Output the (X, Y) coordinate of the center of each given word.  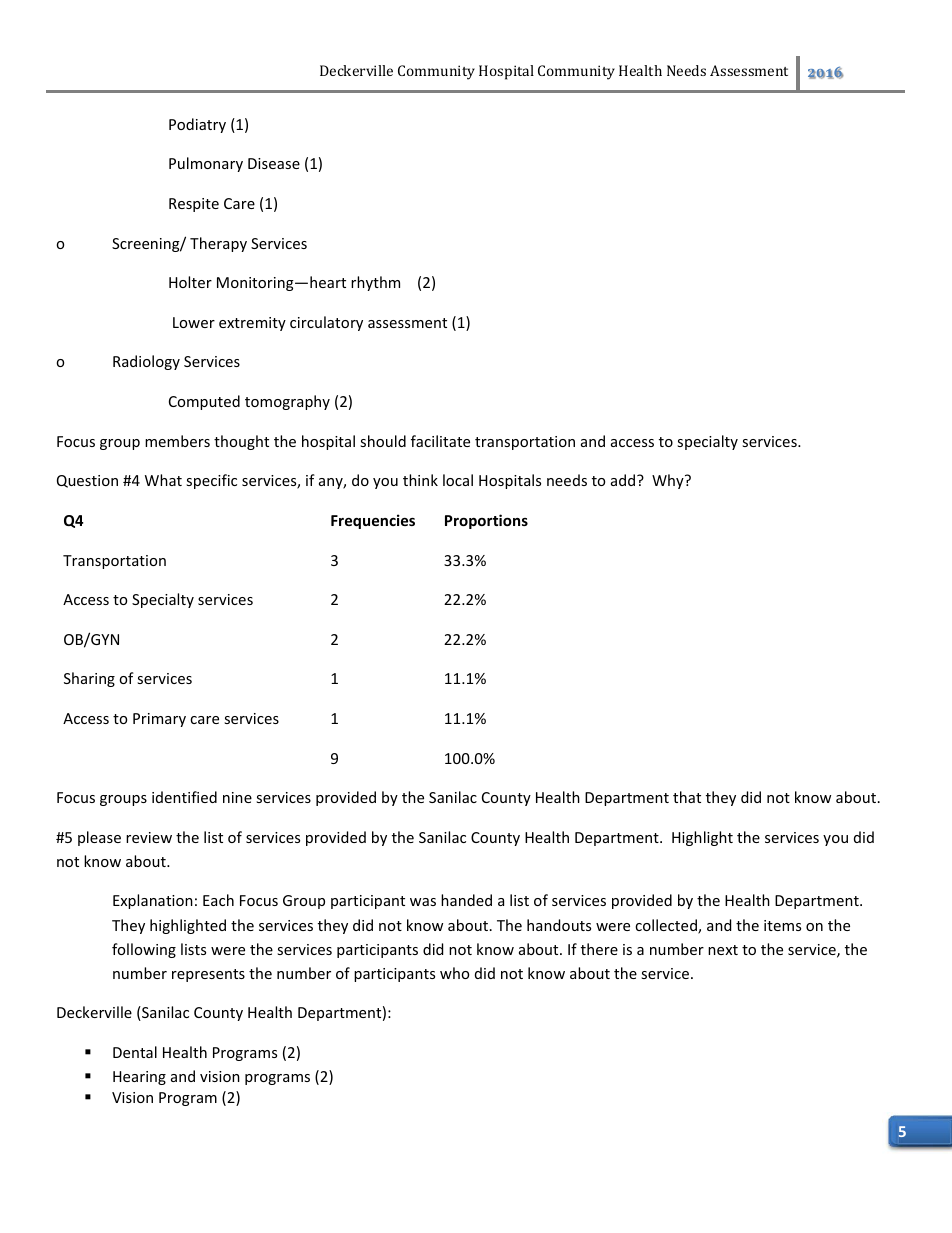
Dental (135, 1052)
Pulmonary (206, 164)
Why (669, 481)
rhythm (375, 283)
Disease (274, 163)
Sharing (89, 679)
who (454, 973)
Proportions (486, 521)
